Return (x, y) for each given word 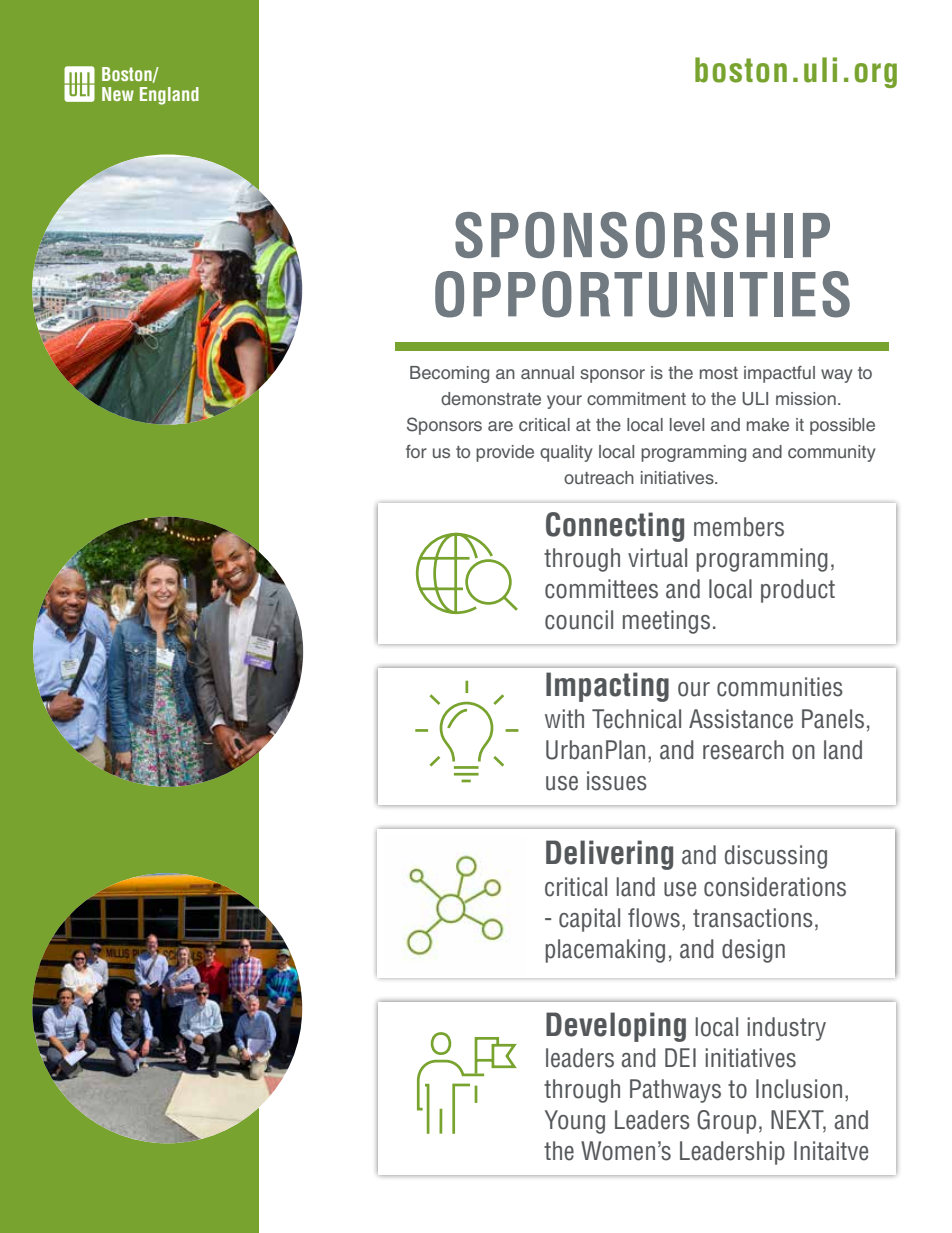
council (579, 620)
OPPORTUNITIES (642, 294)
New (118, 94)
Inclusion (799, 1089)
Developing (616, 1027)
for (416, 451)
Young (575, 1122)
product (798, 591)
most (719, 373)
